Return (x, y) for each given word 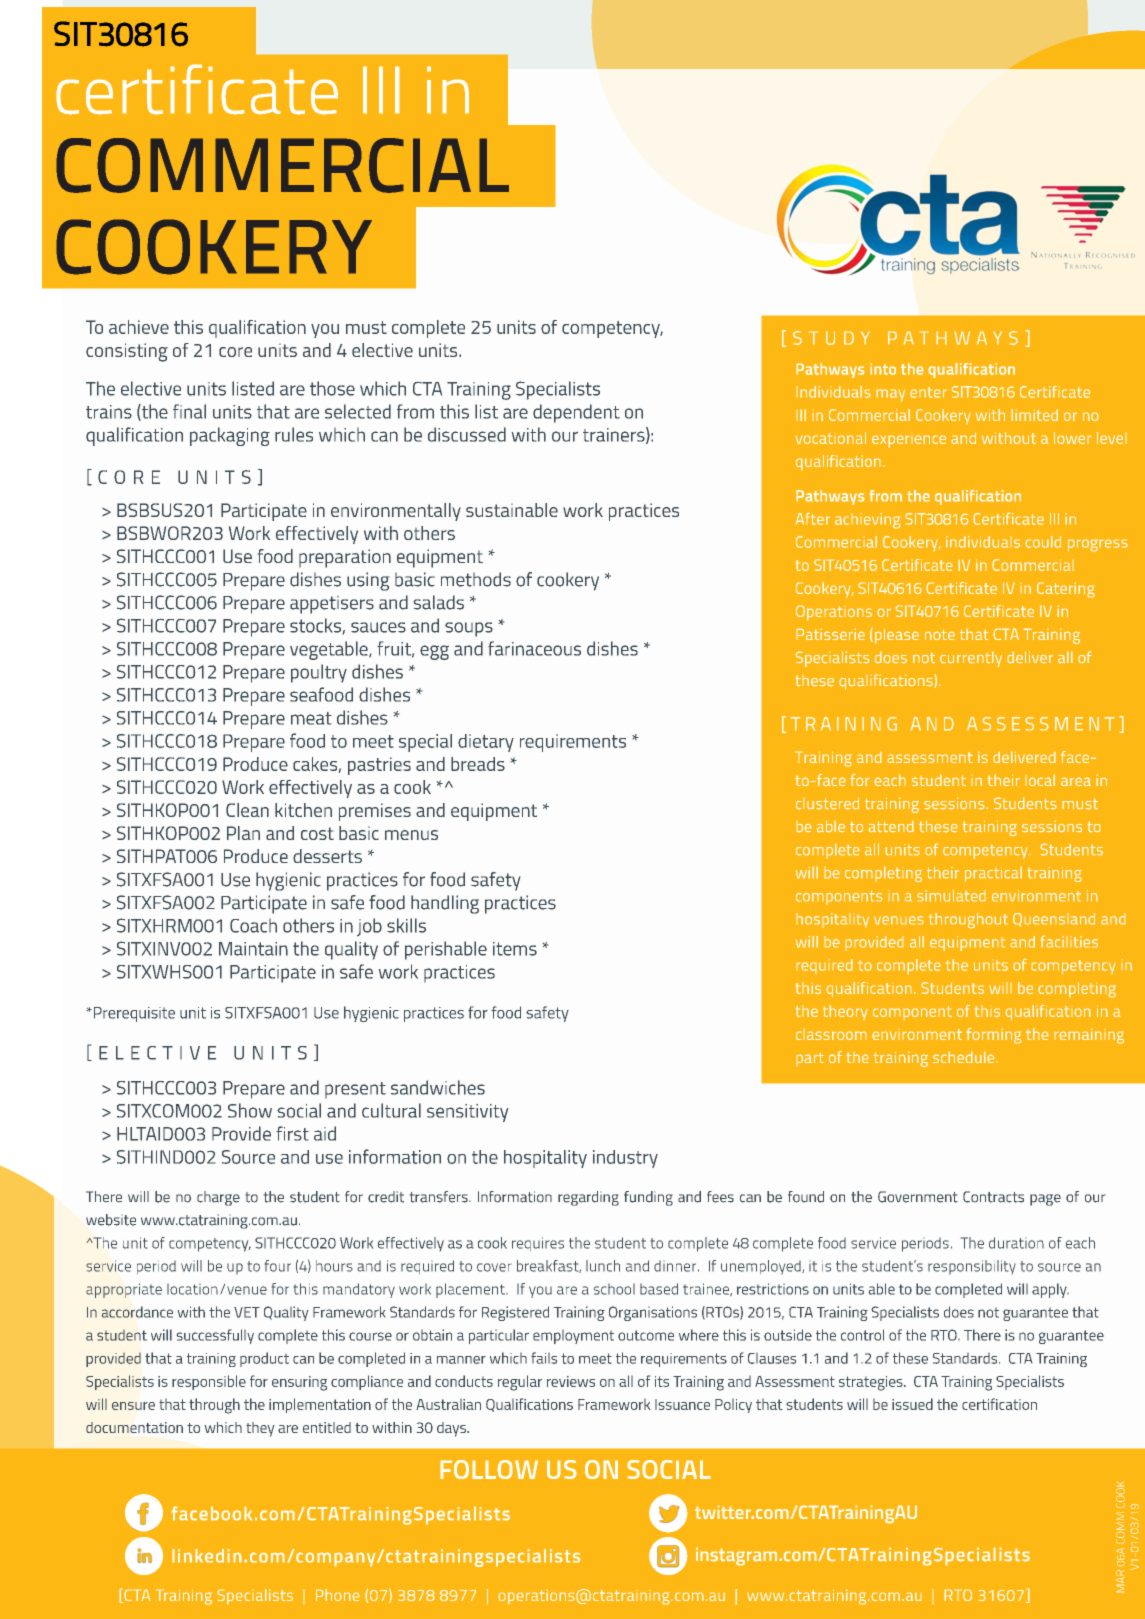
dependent (576, 413)
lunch (603, 1266)
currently (971, 659)
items (515, 949)
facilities (1069, 941)
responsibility (972, 1267)
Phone (338, 1595)
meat (311, 718)
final (189, 411)
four (278, 1266)
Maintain (253, 949)
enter (928, 392)
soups (469, 629)
